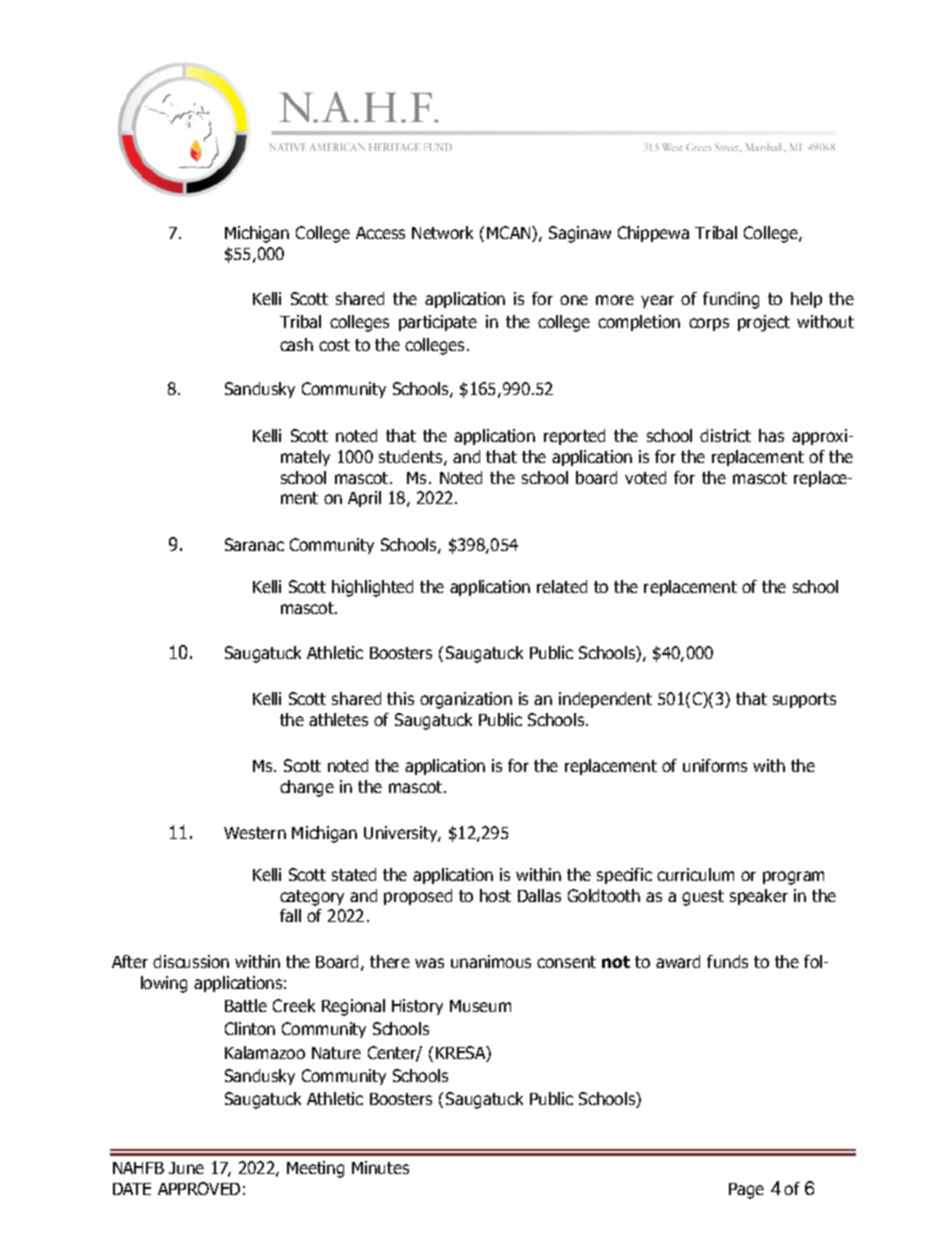 This screenshot has height=1233, width=952. Describe the element at coordinates (731, 300) in the screenshot. I see `funding` at that location.
